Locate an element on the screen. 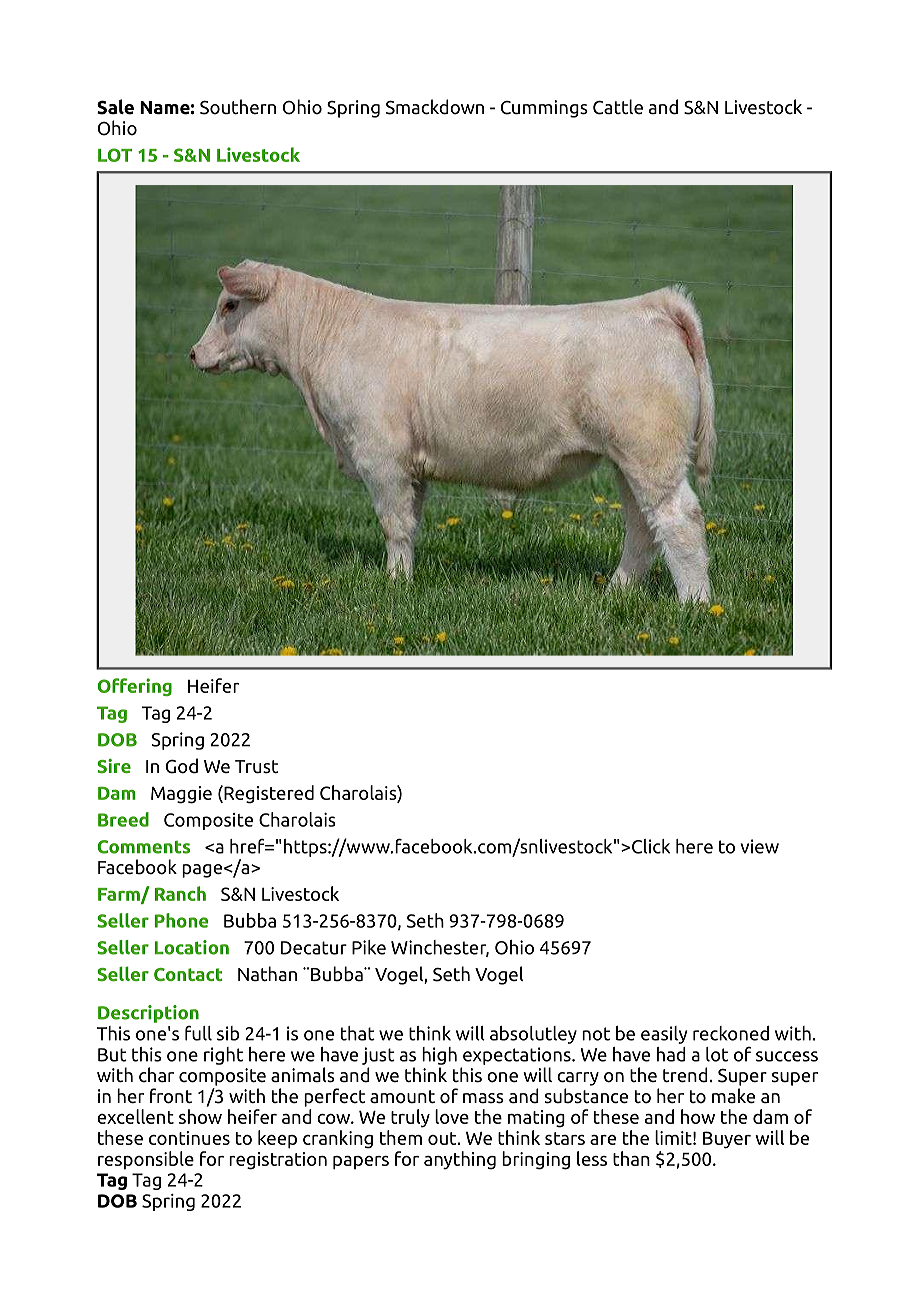 The image size is (924, 1308). Cattle is located at coordinates (618, 107).
